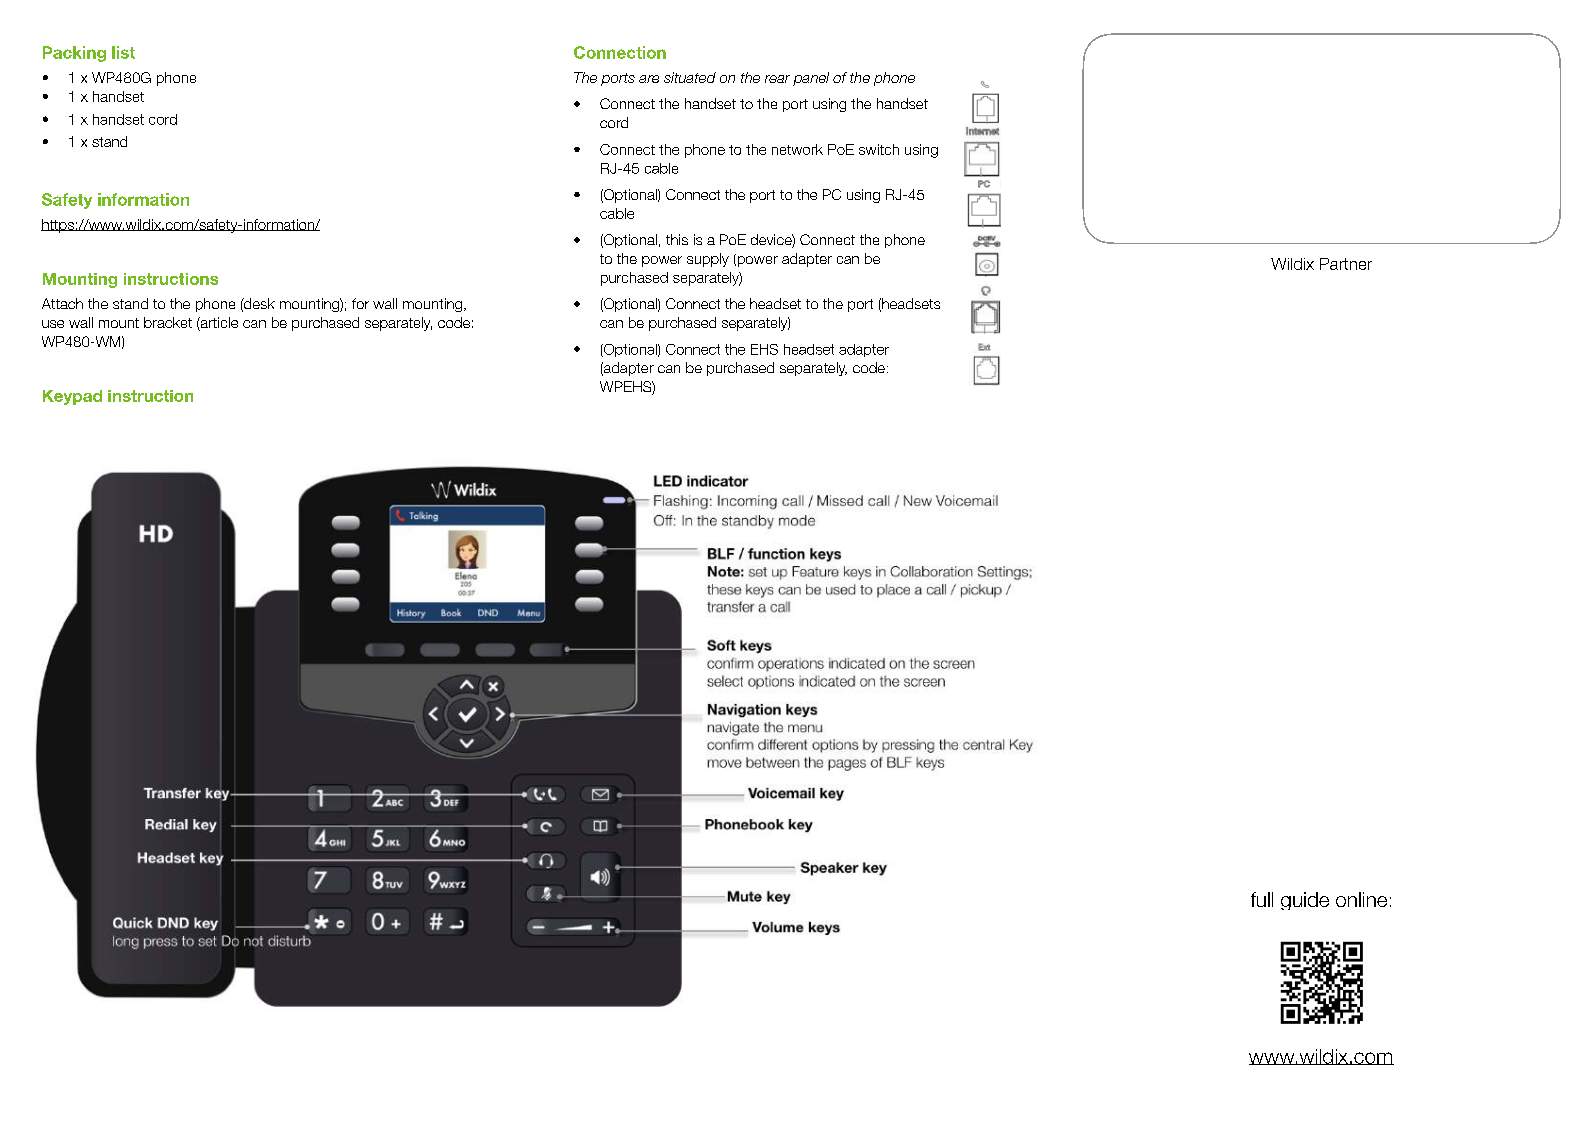 This screenshot has width=1588, height=1122. I want to click on this, so click(677, 239).
